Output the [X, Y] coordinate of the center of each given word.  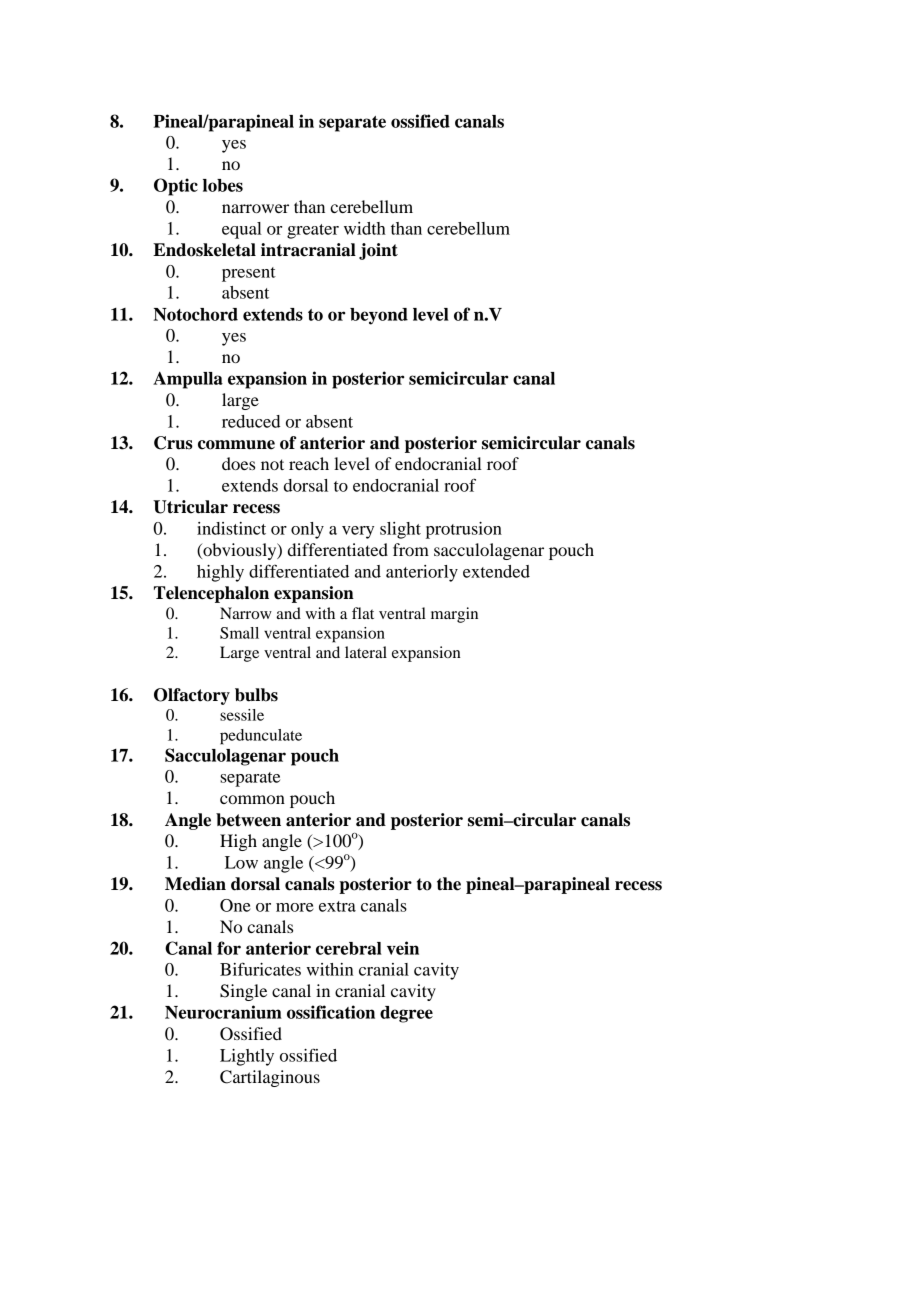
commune [236, 445]
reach [309, 463]
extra [337, 906]
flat [363, 613]
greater [313, 231]
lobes [223, 185]
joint [378, 251]
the [449, 884]
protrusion [464, 530]
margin [454, 615]
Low [241, 862]
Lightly [247, 1057]
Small [239, 633]
